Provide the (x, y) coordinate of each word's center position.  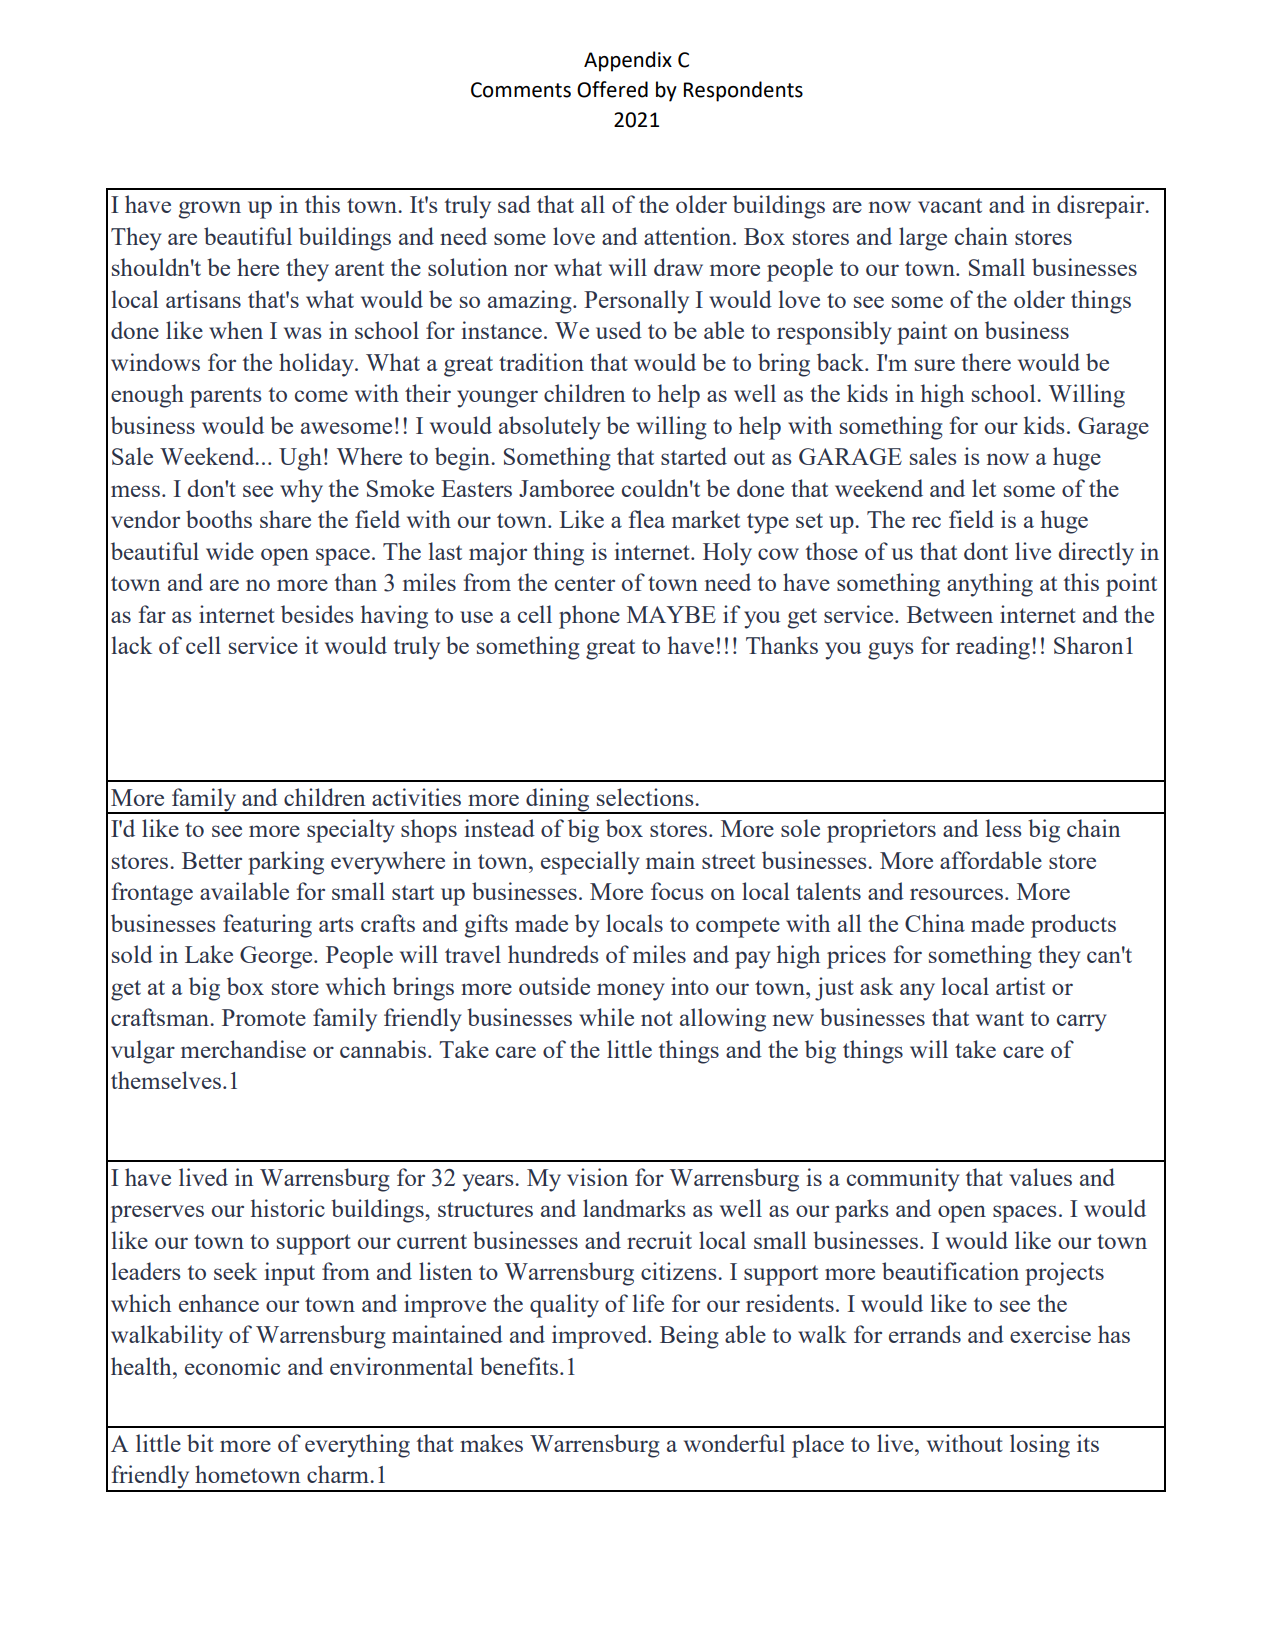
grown (210, 210)
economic (232, 1366)
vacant (950, 205)
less (1004, 828)
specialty (351, 831)
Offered (612, 89)
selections (646, 797)
